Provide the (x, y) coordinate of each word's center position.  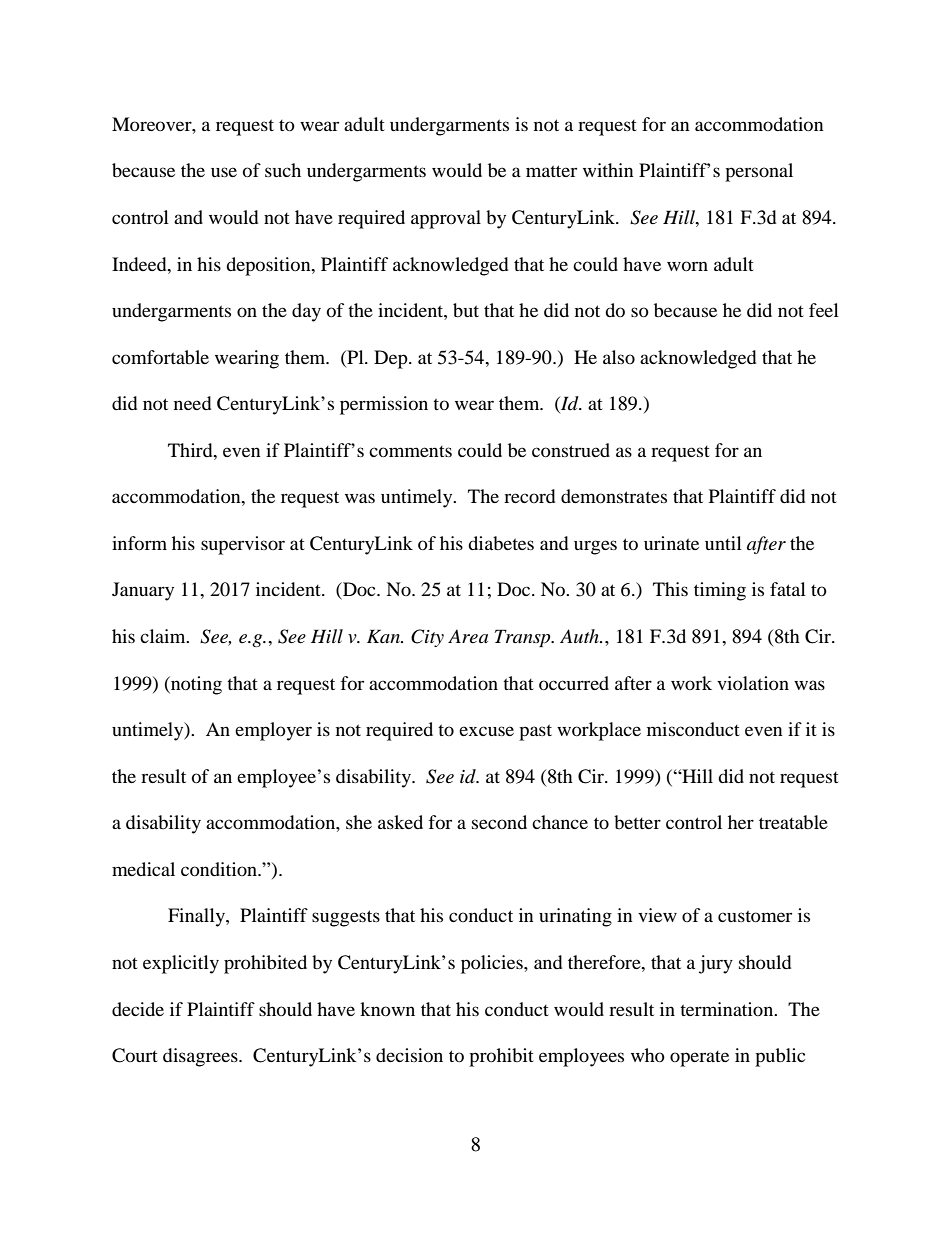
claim (164, 636)
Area (468, 636)
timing (720, 591)
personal (759, 172)
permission (384, 405)
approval (446, 219)
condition (220, 869)
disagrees (201, 1057)
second (499, 822)
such (283, 170)
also (619, 357)
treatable (793, 822)
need (192, 403)
